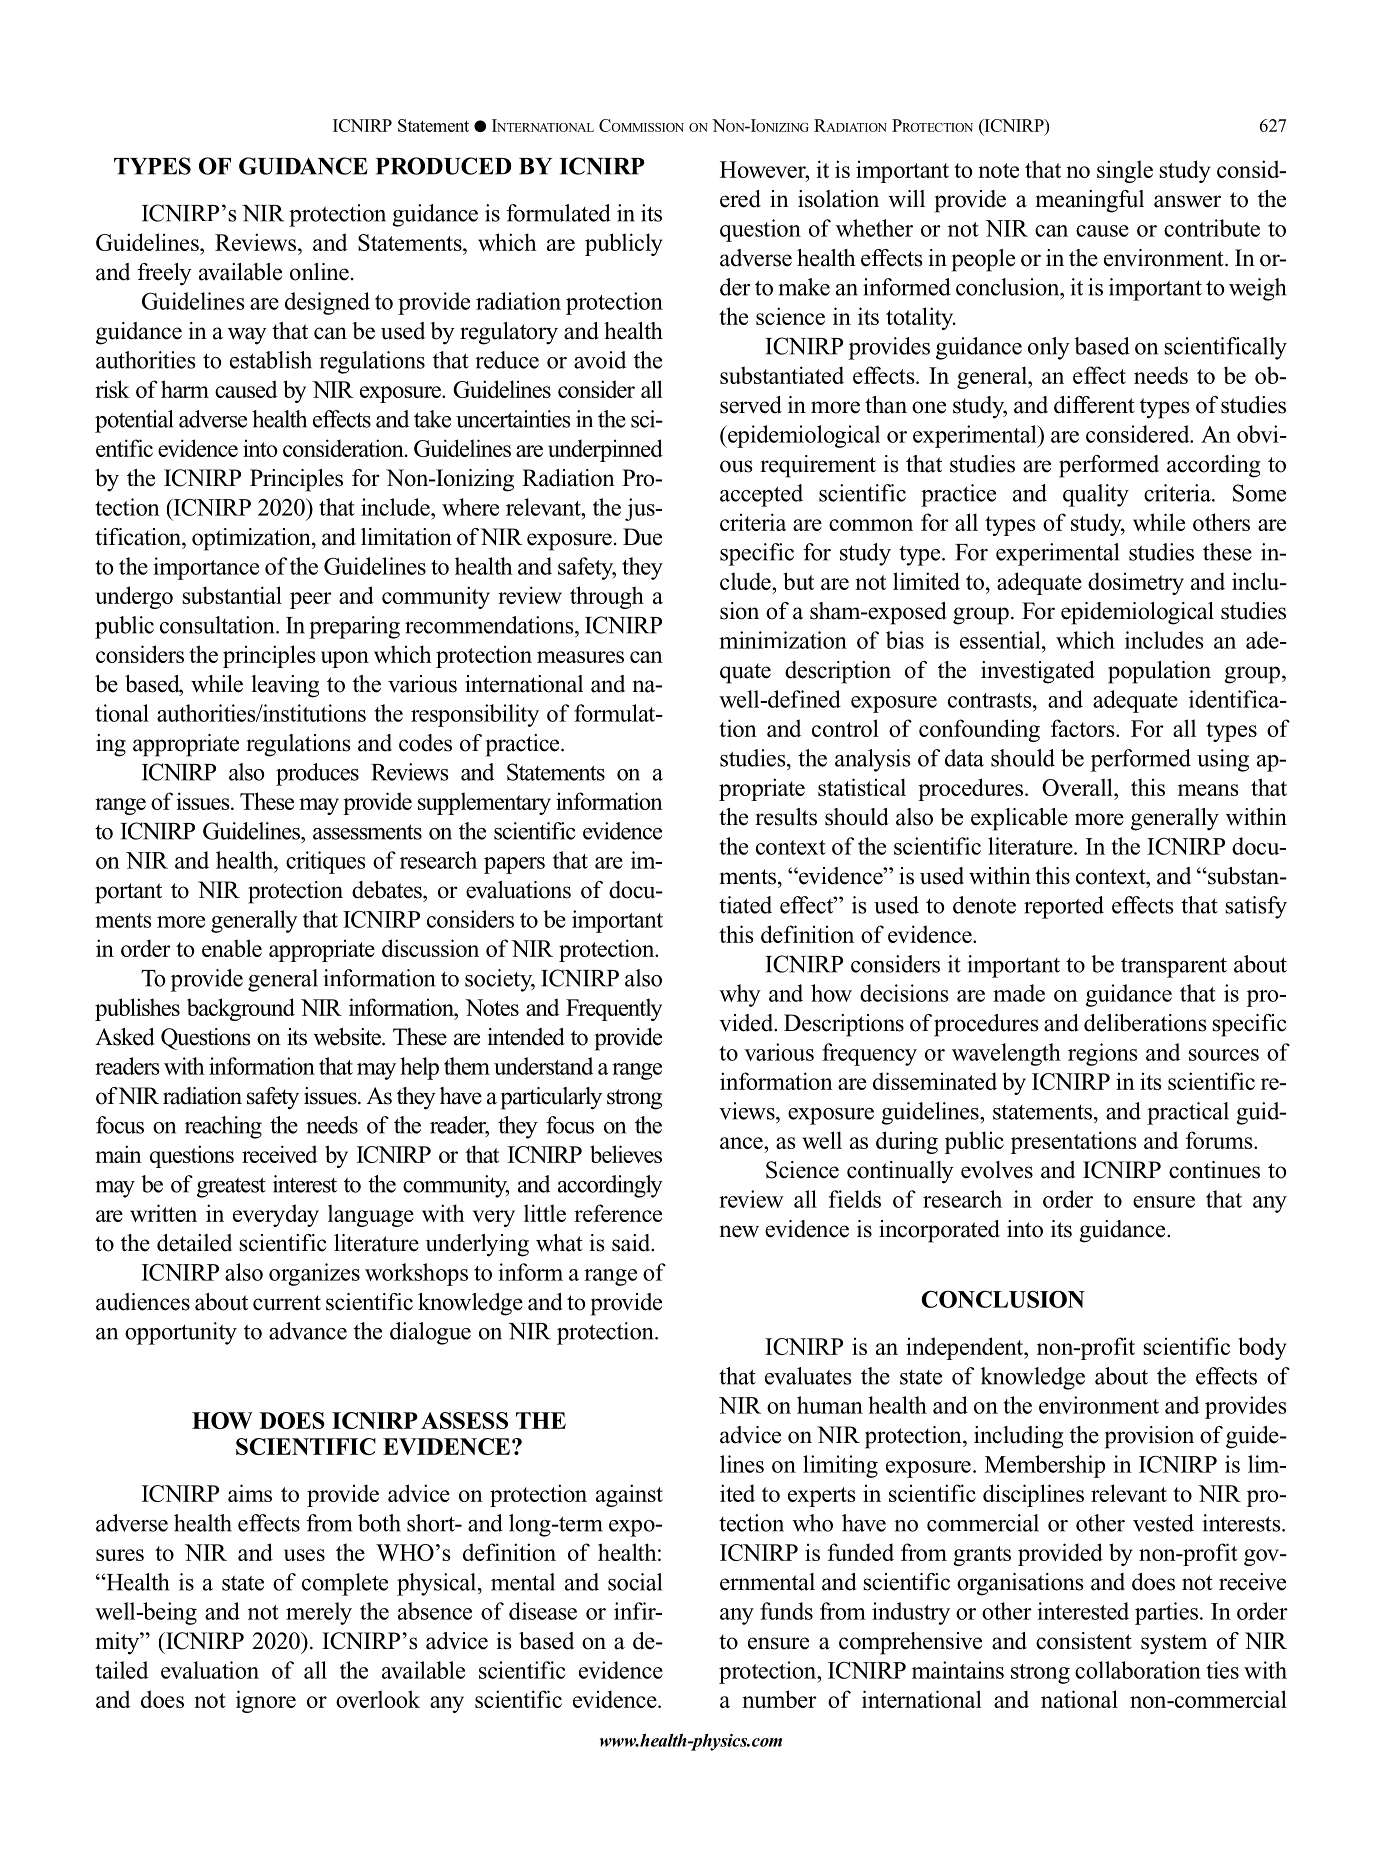 This screenshot has width=1382, height=1850. I want to click on enable, so click(232, 948).
